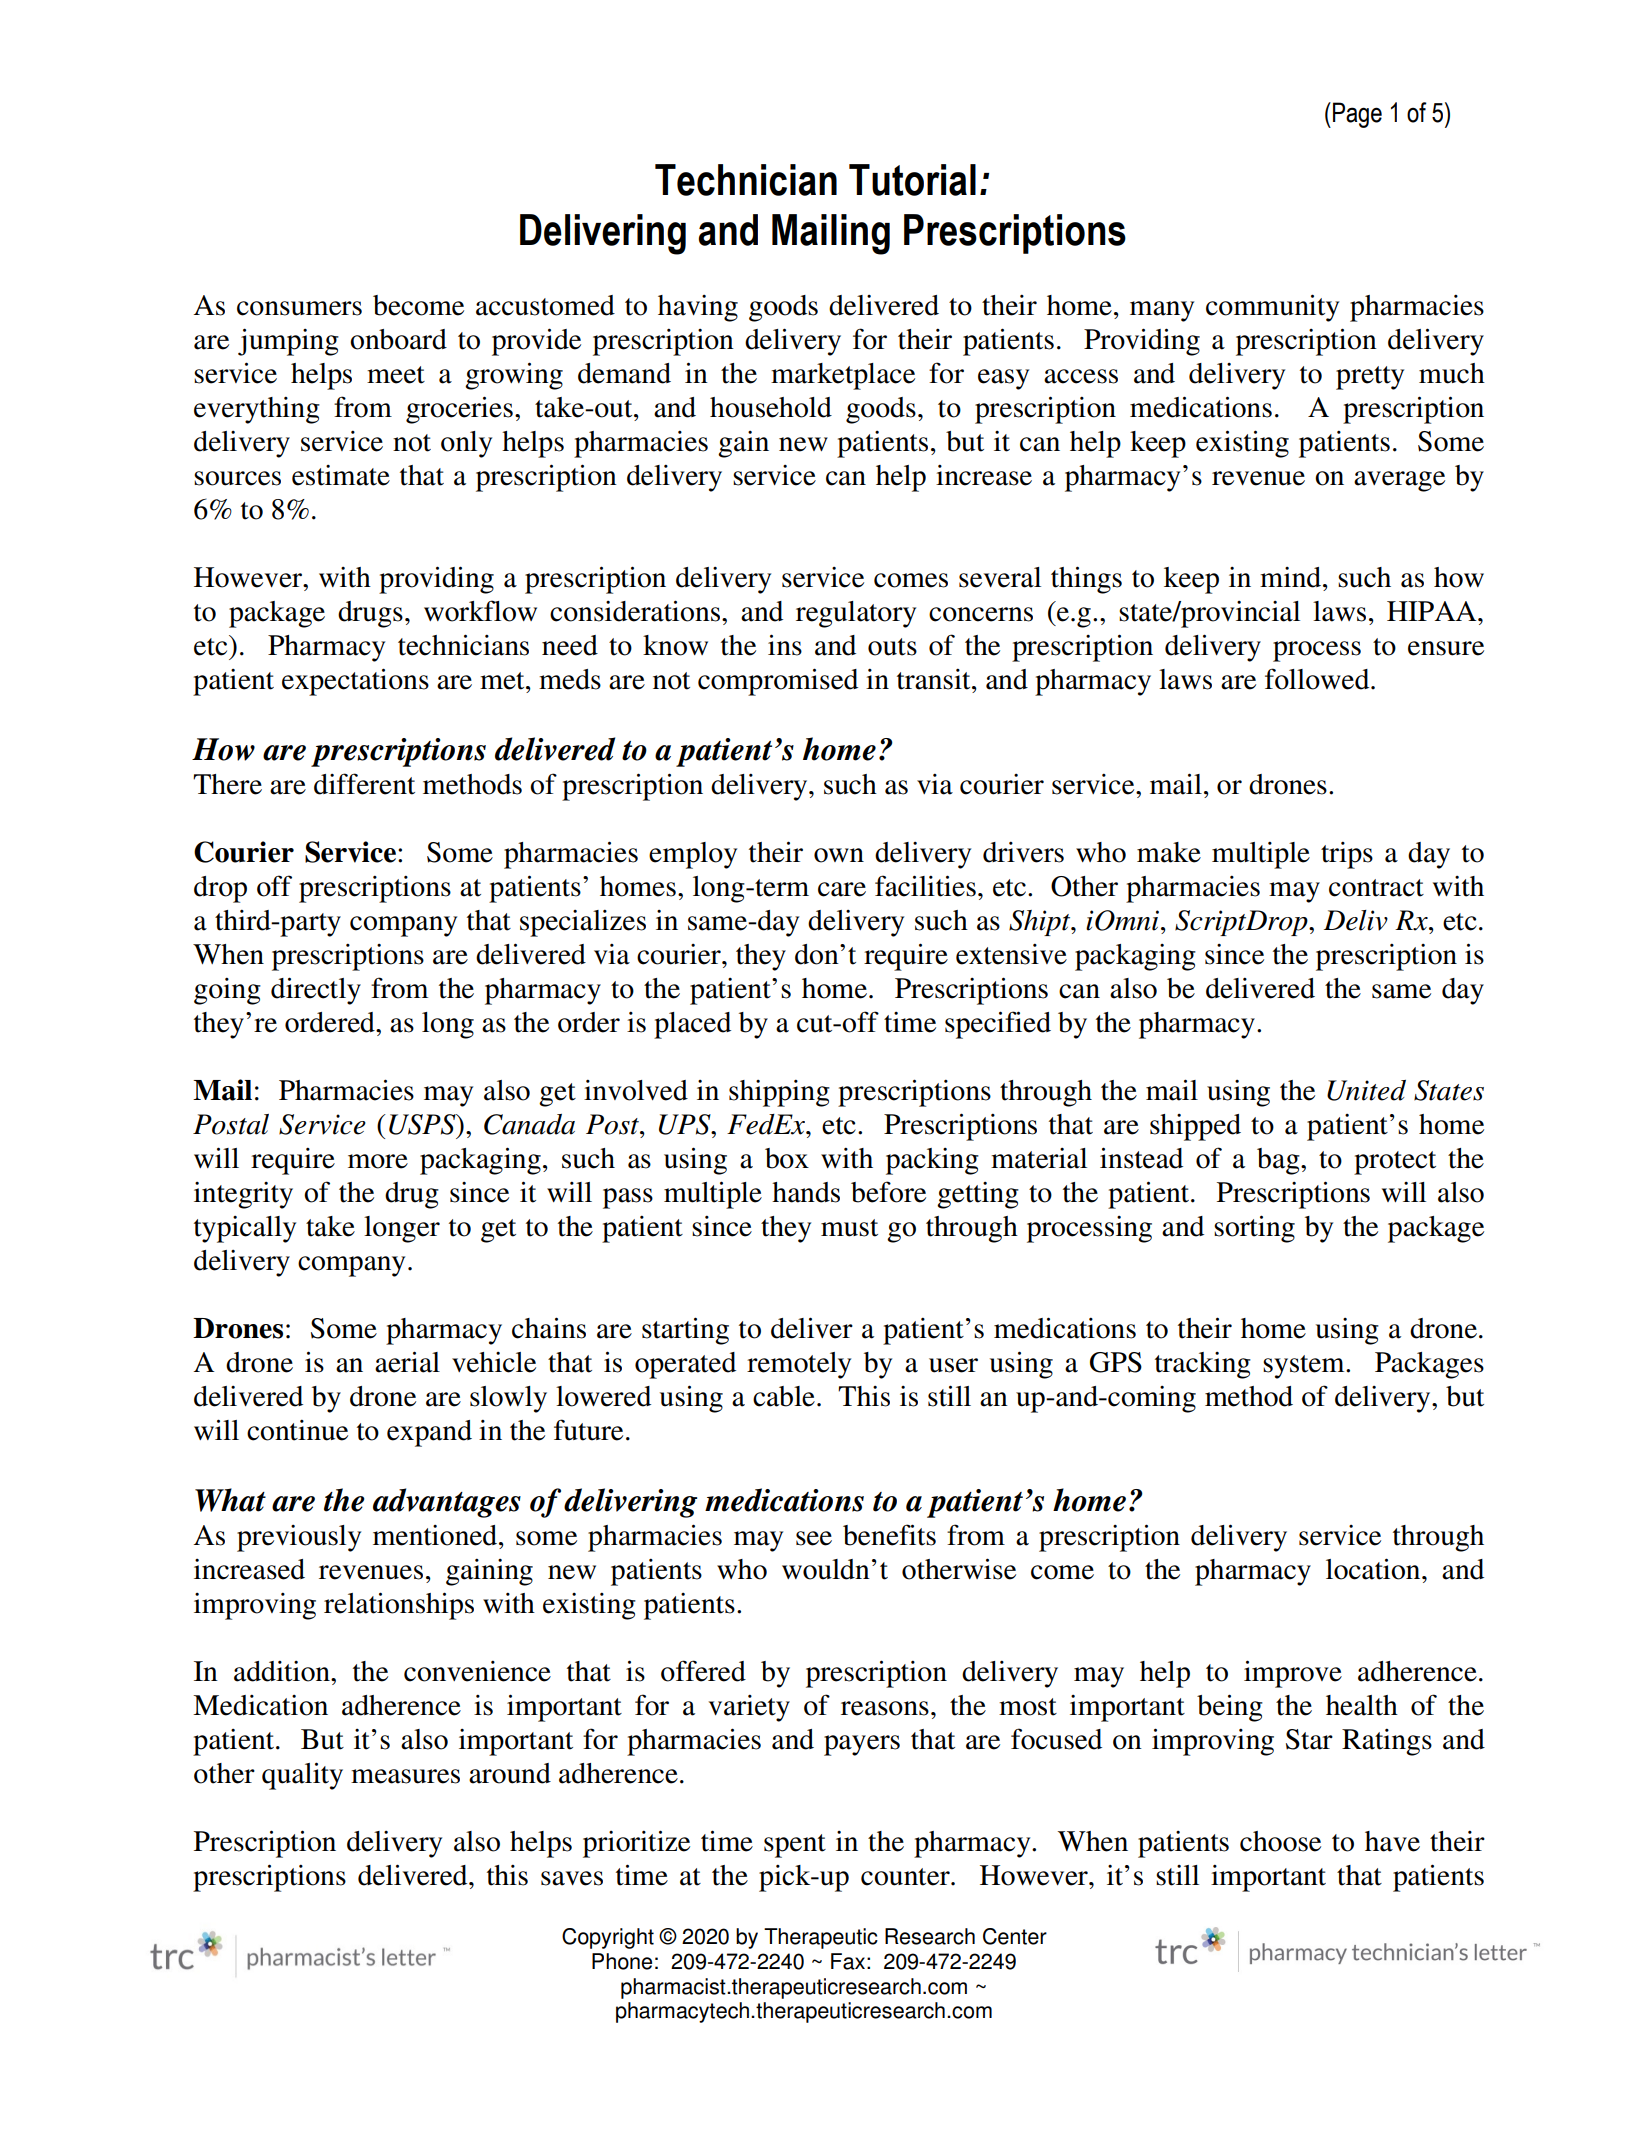 Image resolution: width=1645 pixels, height=2129 pixels. What do you see at coordinates (814, 1538) in the image?
I see `see` at bounding box center [814, 1538].
